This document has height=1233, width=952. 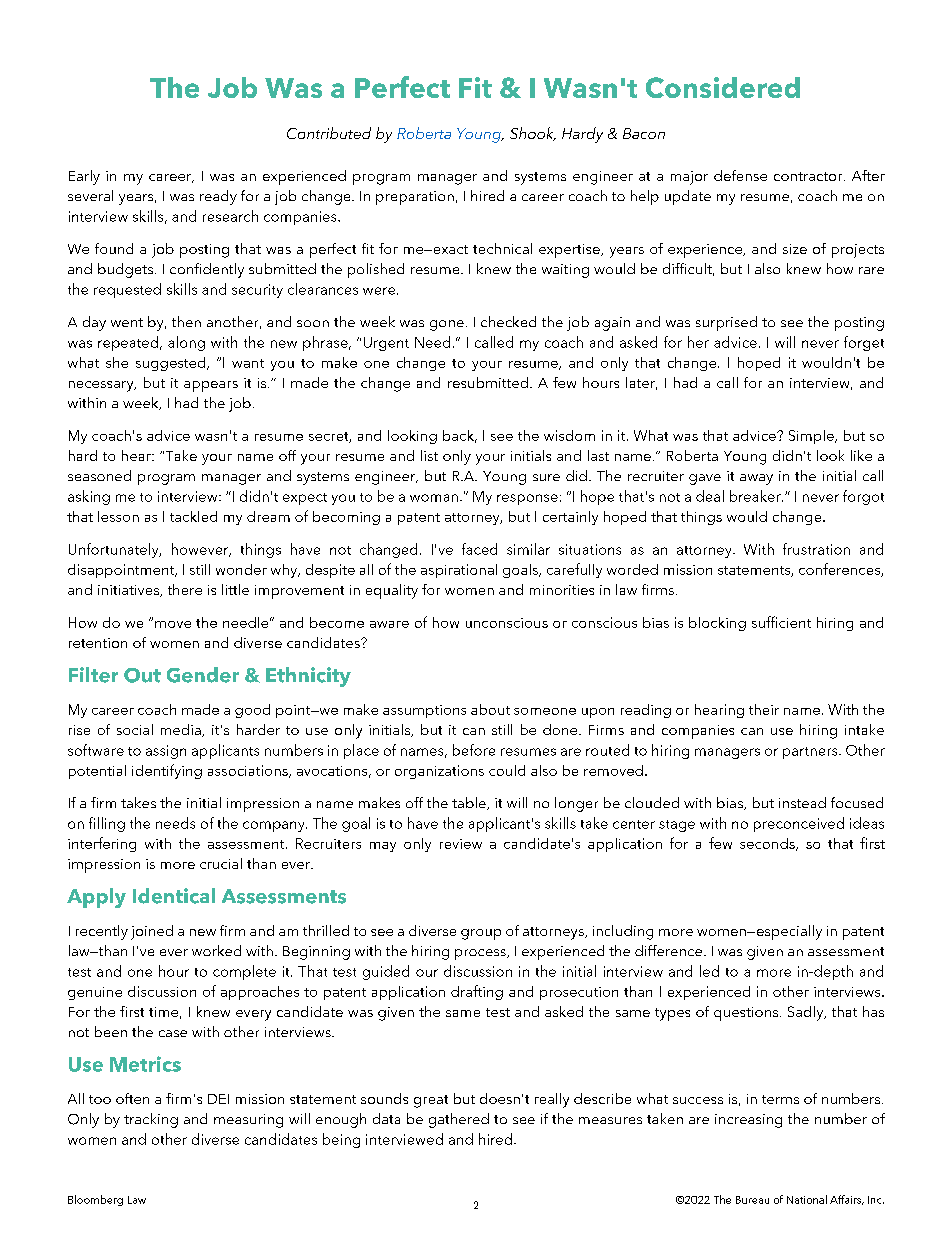 I want to click on table, so click(x=470, y=803).
